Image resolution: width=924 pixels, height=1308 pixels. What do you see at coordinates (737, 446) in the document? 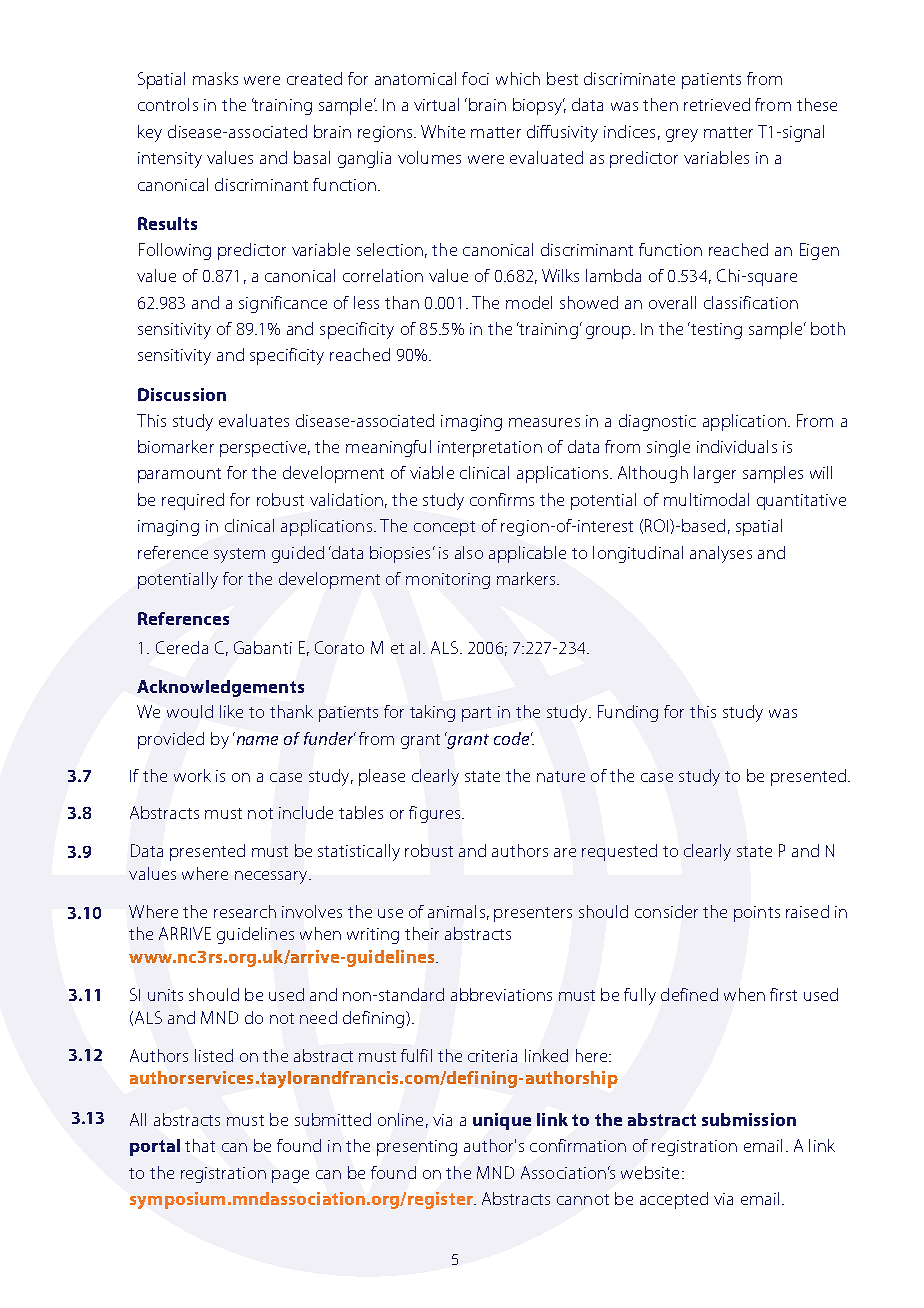
I see `individuals` at bounding box center [737, 446].
